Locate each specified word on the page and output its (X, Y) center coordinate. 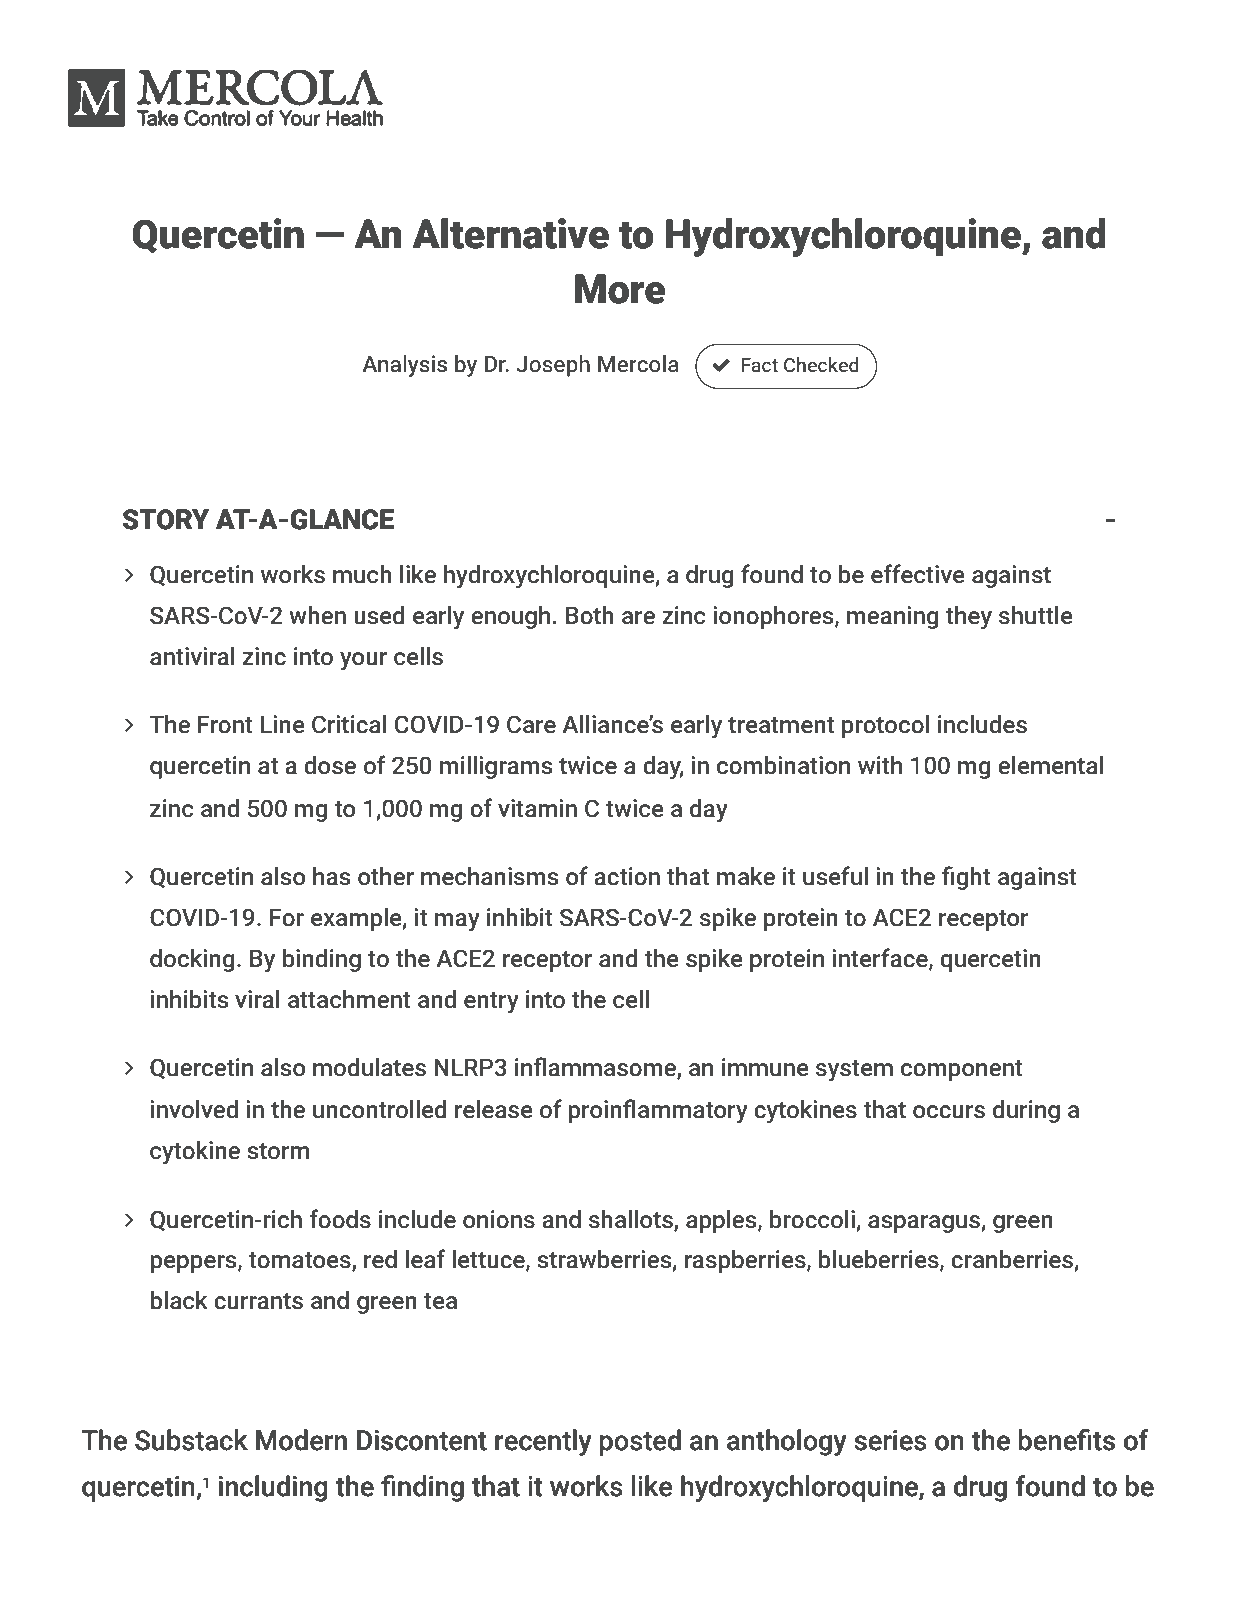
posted (640, 1442)
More (620, 289)
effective (918, 574)
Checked (821, 365)
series (890, 1440)
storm (278, 1151)
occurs (949, 1112)
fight (966, 878)
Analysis (404, 366)
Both (590, 615)
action (627, 876)
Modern (301, 1440)
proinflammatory (658, 1111)
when (317, 615)
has (331, 876)
